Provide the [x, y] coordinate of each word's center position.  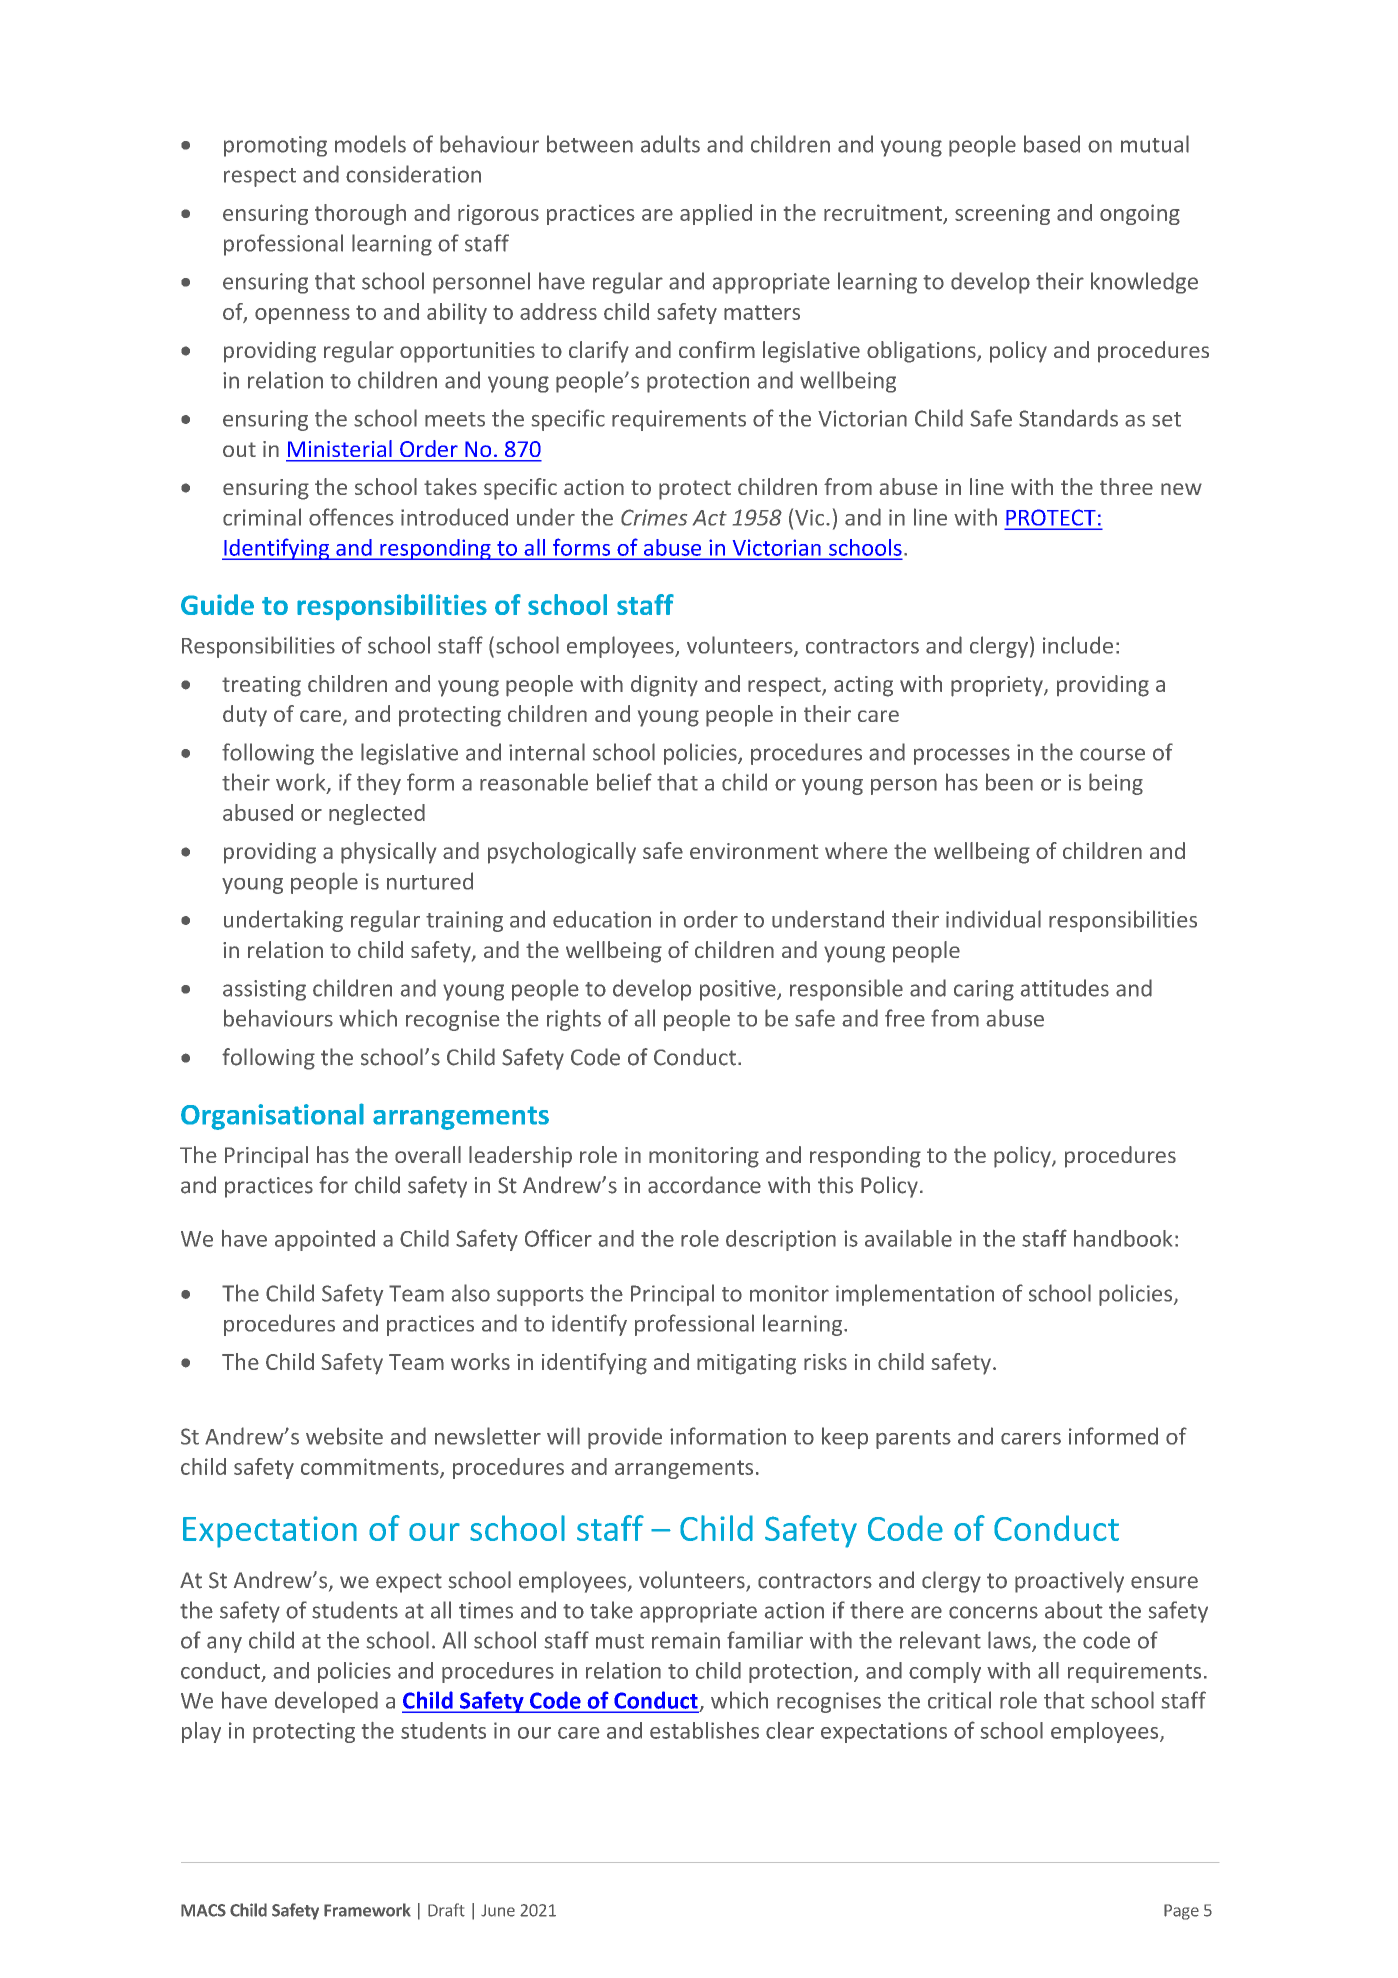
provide [625, 1438]
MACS [203, 1910]
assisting [264, 990]
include [1078, 645]
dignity [664, 686]
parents [913, 1439]
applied [716, 214]
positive [739, 990]
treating [261, 686]
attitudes [1065, 988]
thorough [360, 214]
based [1052, 144]
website [344, 1436]
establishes [704, 1730]
